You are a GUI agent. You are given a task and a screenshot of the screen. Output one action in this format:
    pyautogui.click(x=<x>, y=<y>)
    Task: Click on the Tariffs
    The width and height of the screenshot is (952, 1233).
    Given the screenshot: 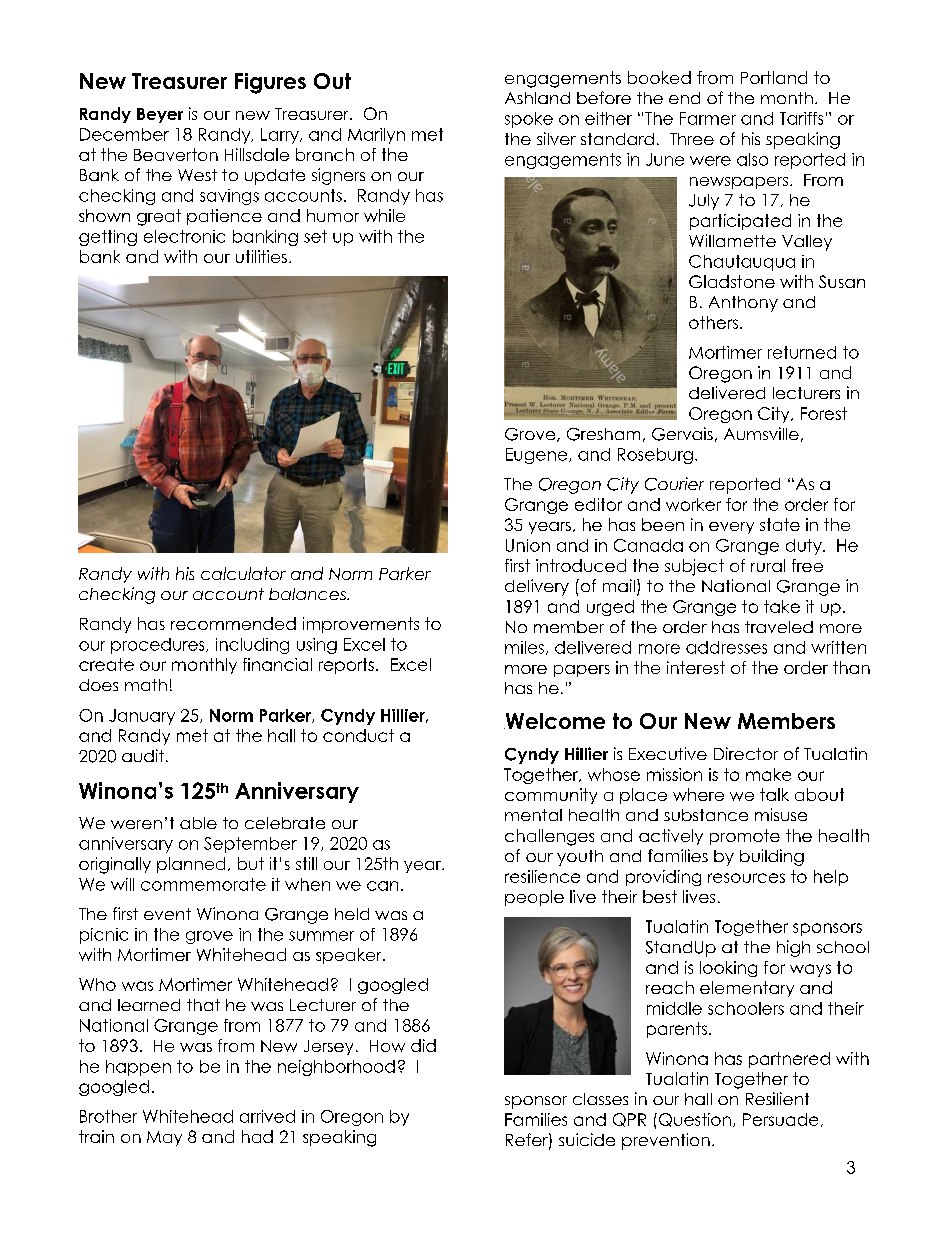 What is the action you would take?
    pyautogui.click(x=801, y=118)
